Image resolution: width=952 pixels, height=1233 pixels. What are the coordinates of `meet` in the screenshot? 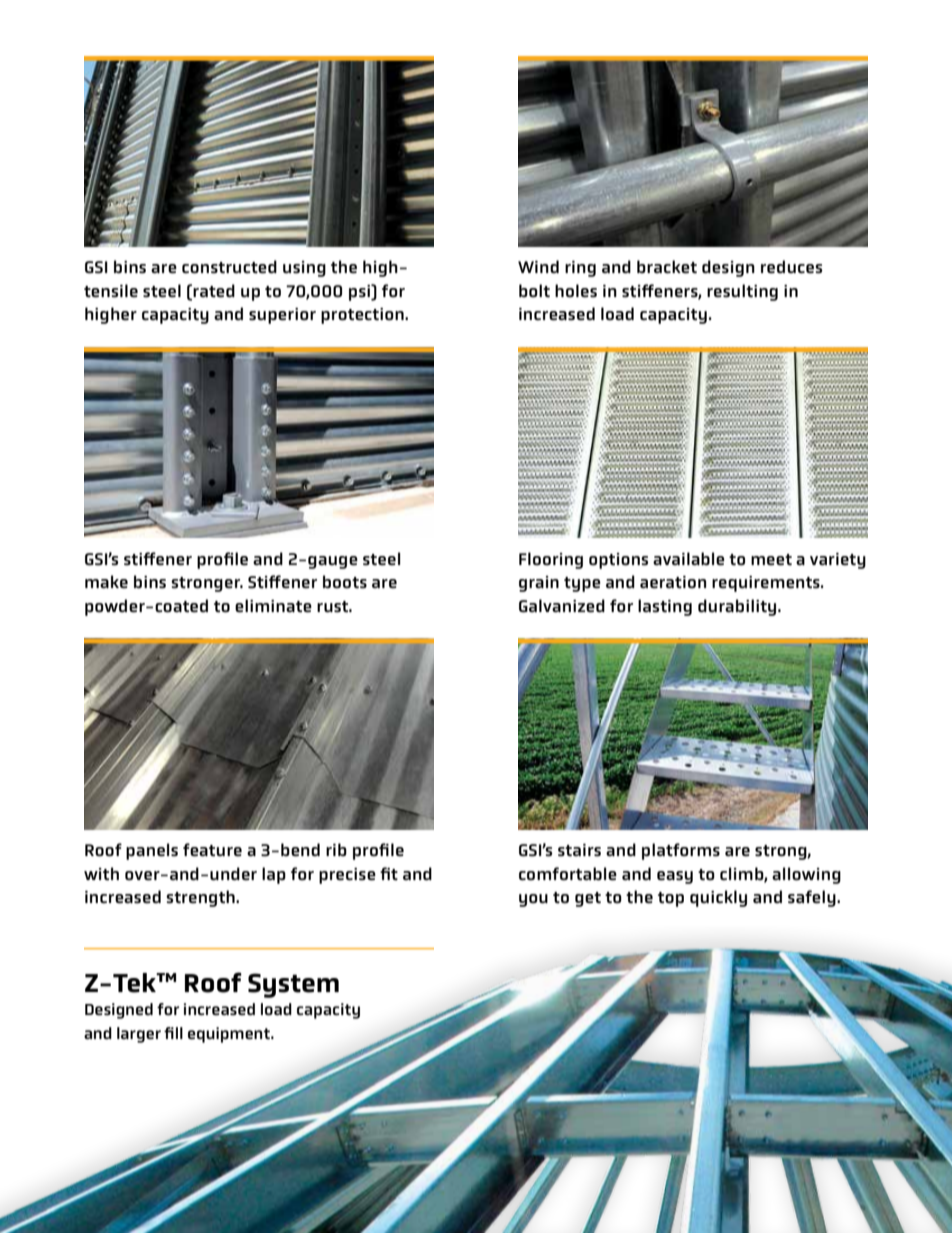 It's located at (771, 560).
